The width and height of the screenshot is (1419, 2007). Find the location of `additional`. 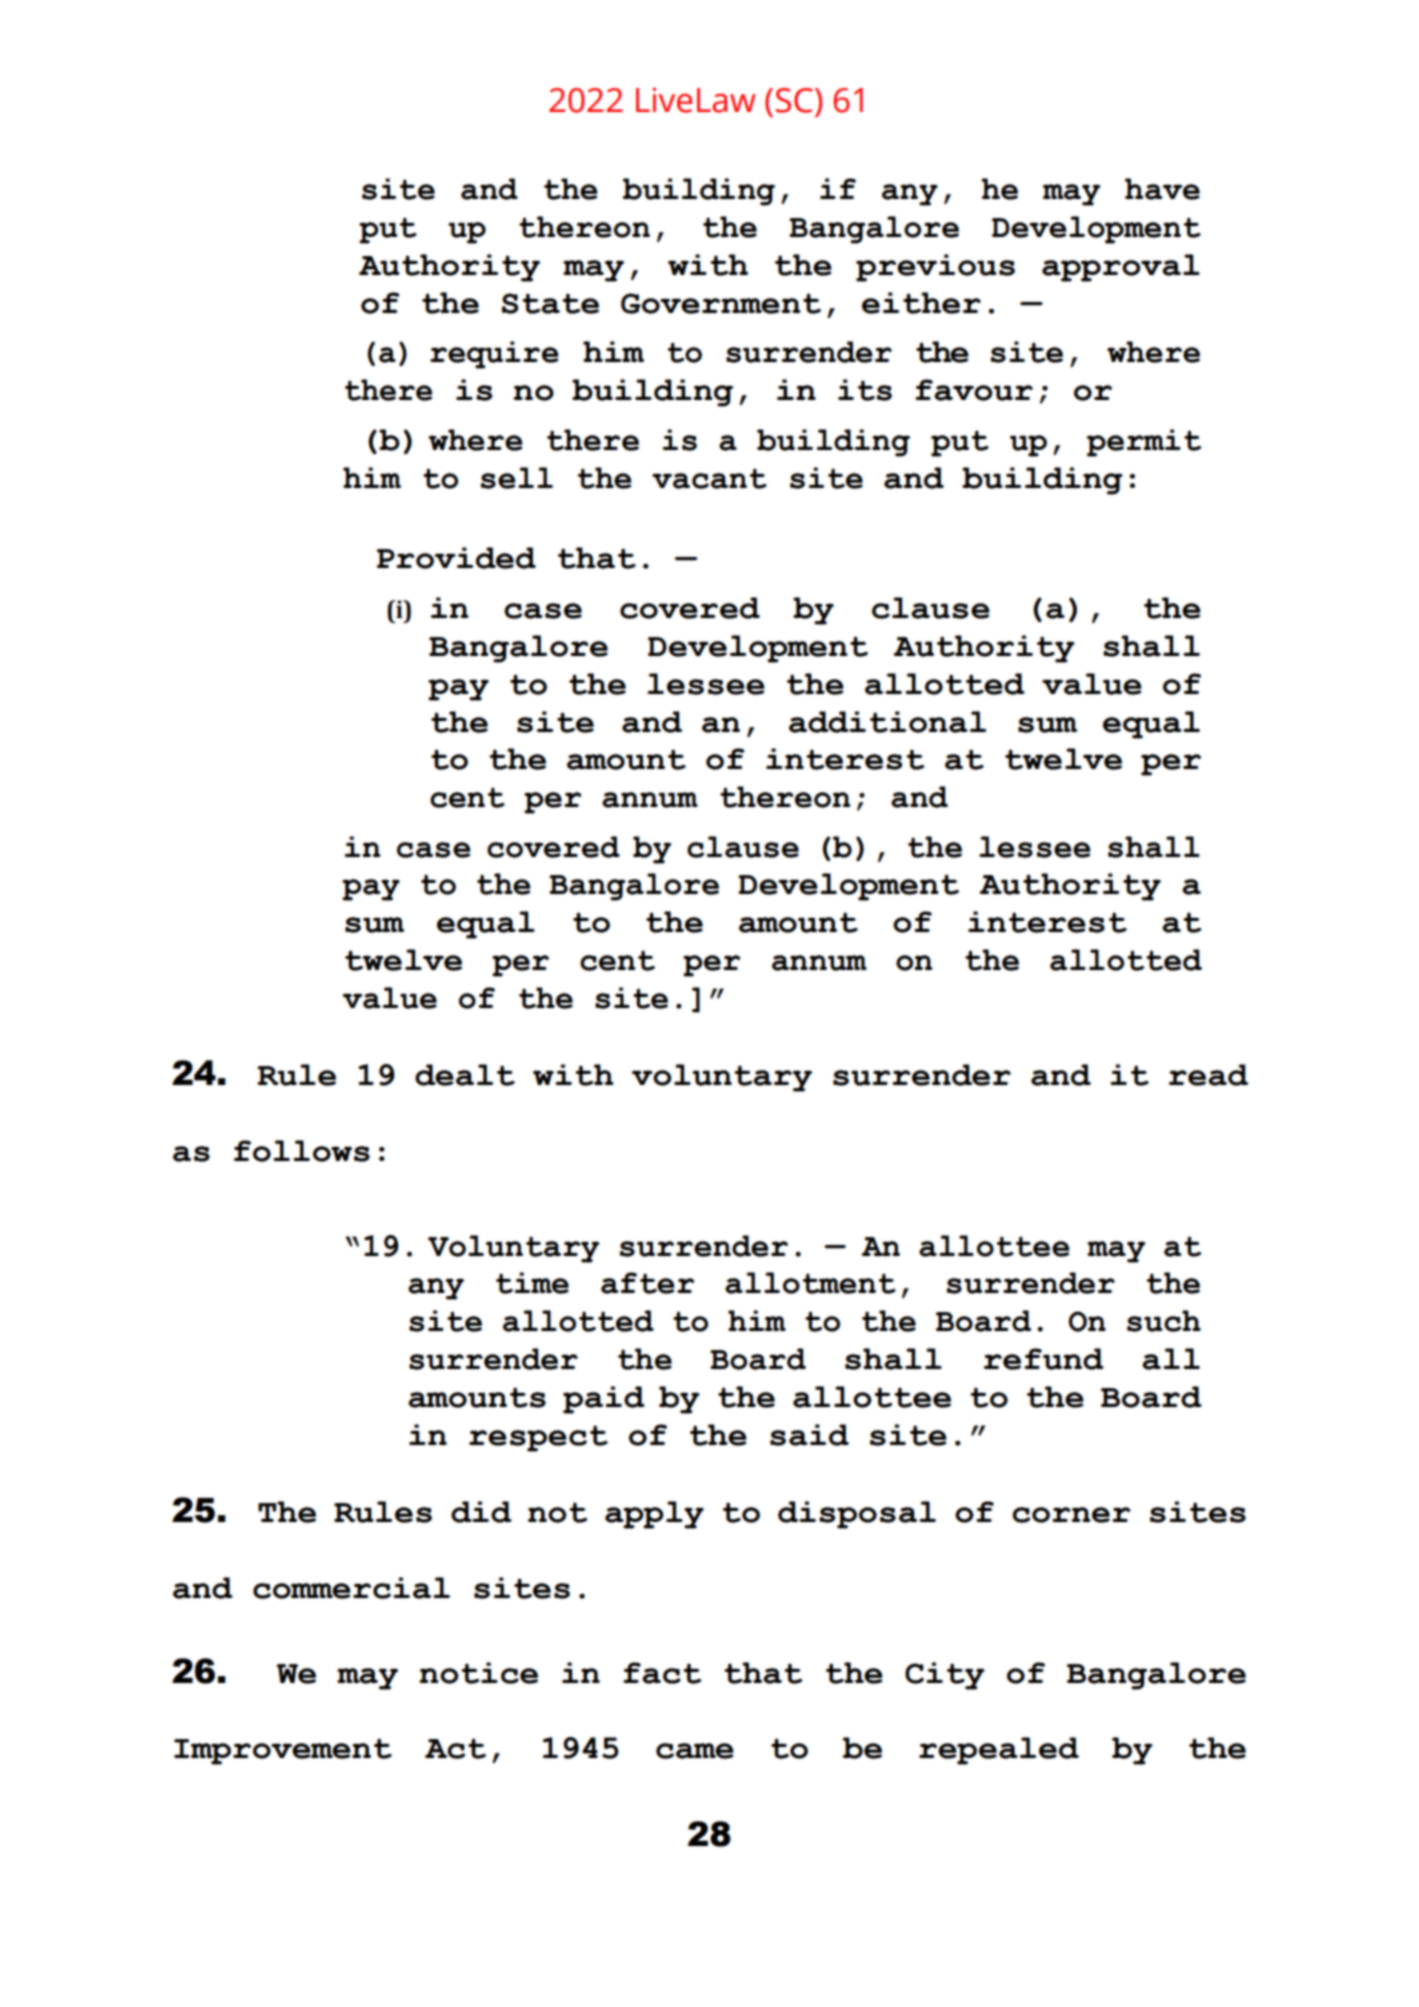

additional is located at coordinates (887, 722).
